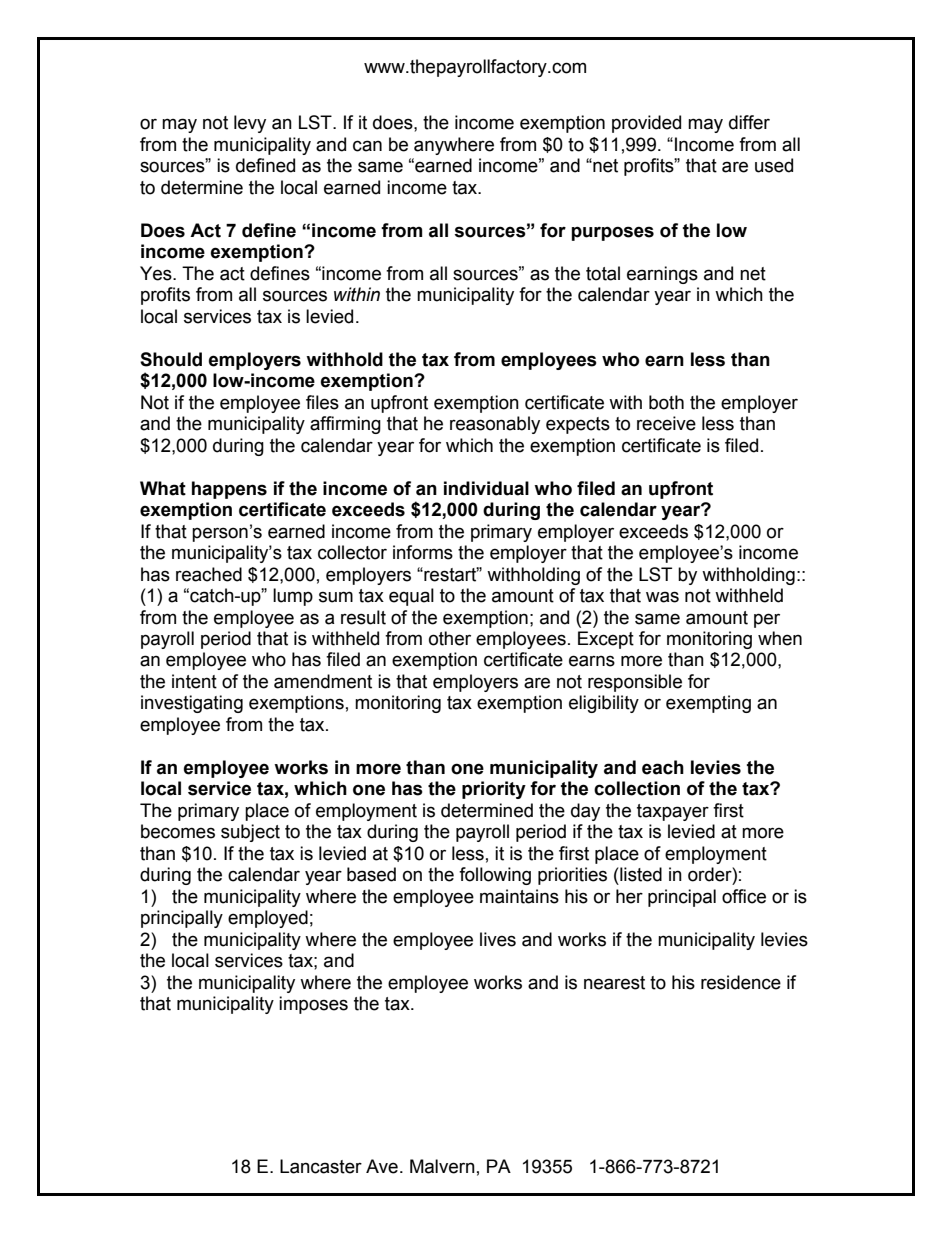 The height and width of the screenshot is (1233, 952). I want to click on informs, so click(423, 552).
